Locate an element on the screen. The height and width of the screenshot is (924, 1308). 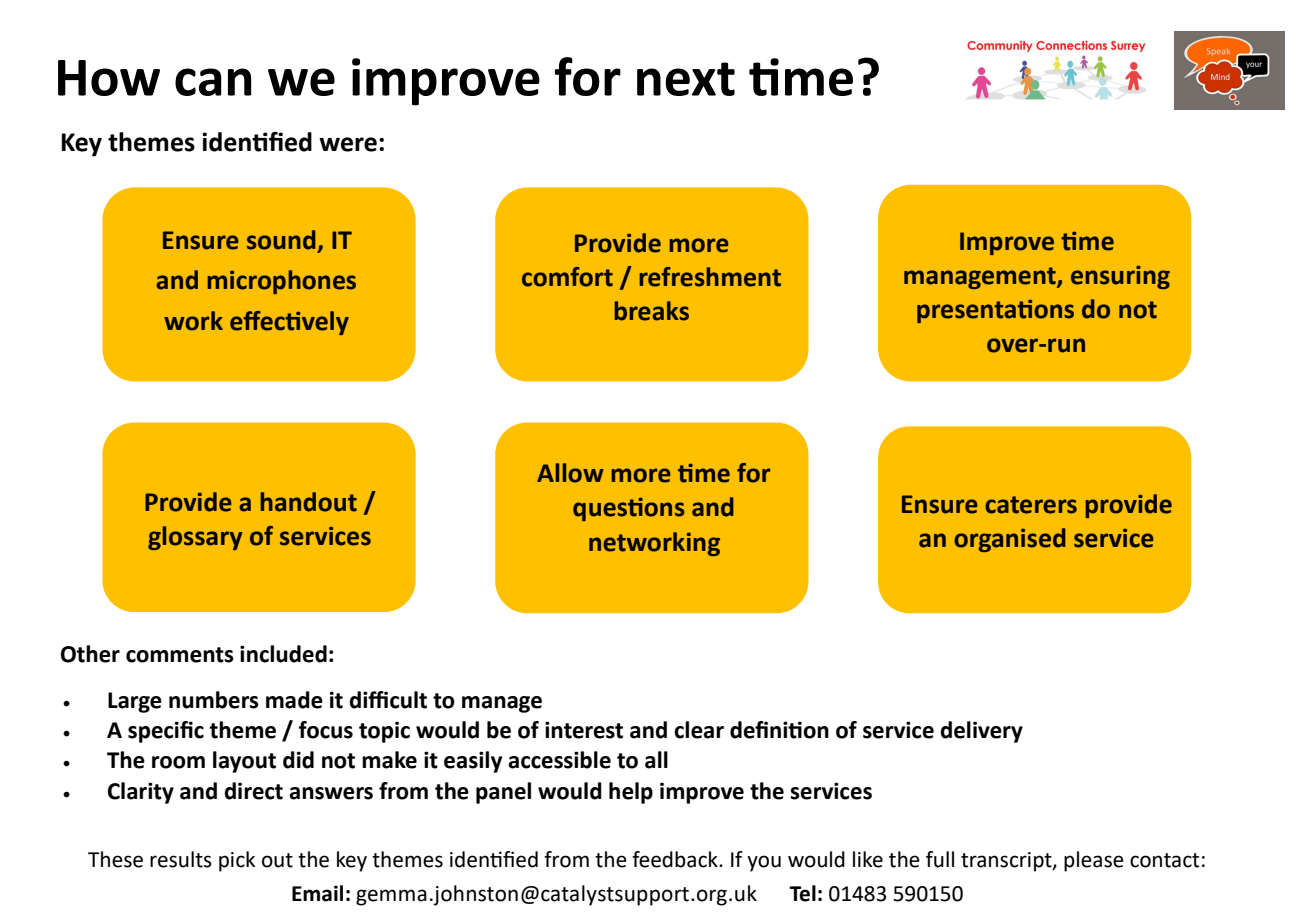
pick is located at coordinates (237, 861).
